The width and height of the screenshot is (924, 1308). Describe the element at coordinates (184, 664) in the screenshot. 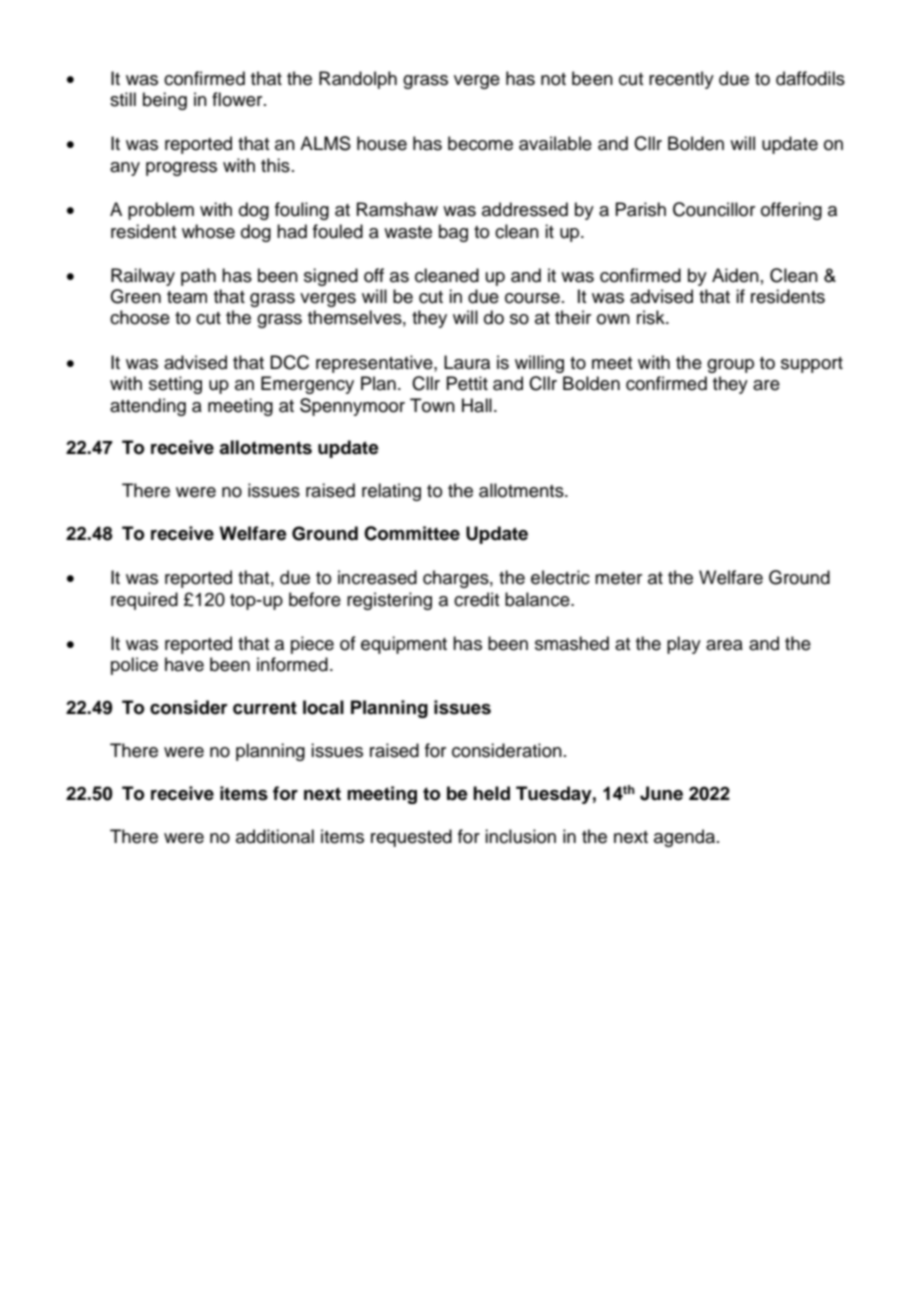

I see `have` at that location.
